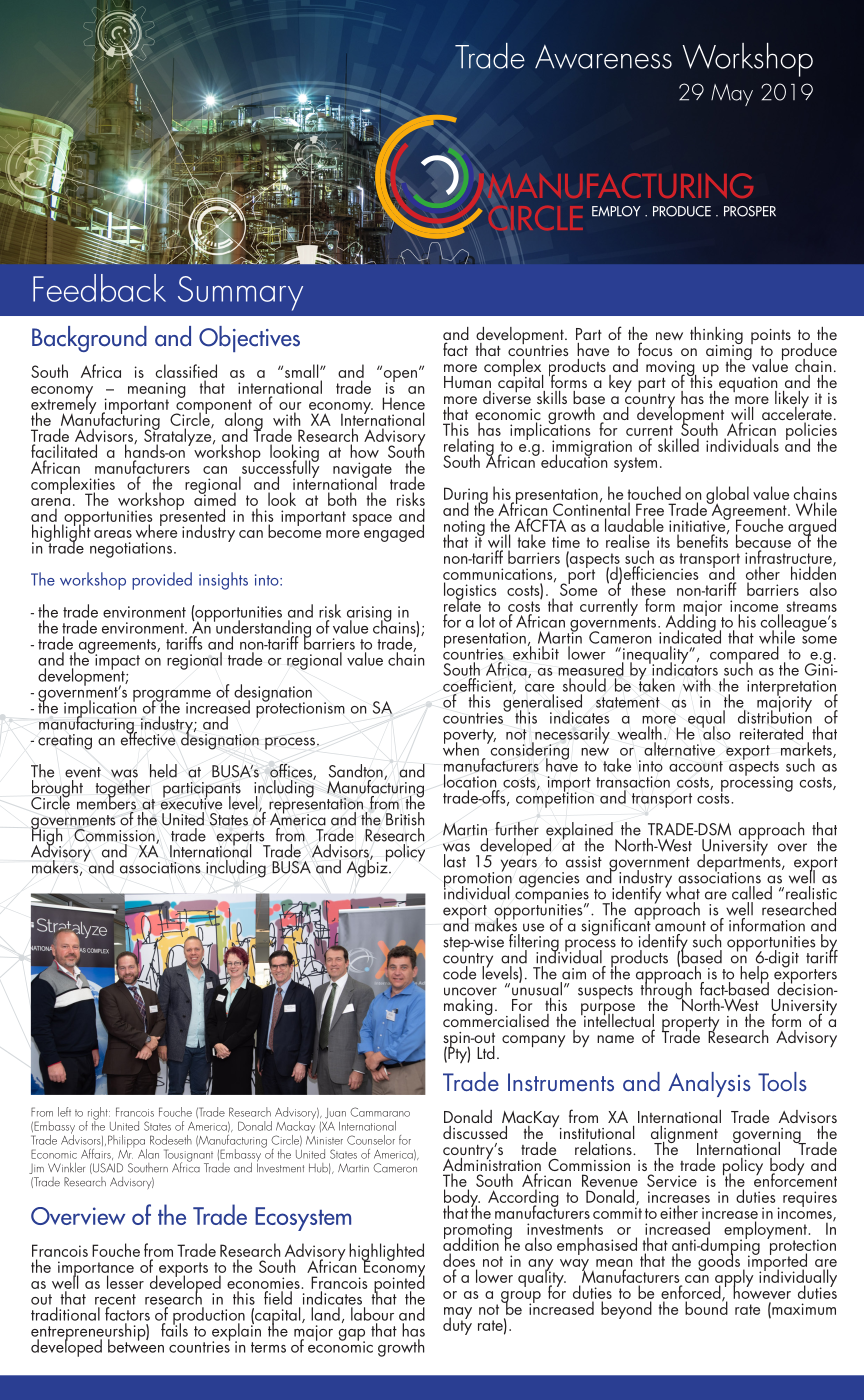 The image size is (864, 1400). What do you see at coordinates (696, 766) in the document?
I see `account` at bounding box center [696, 766].
